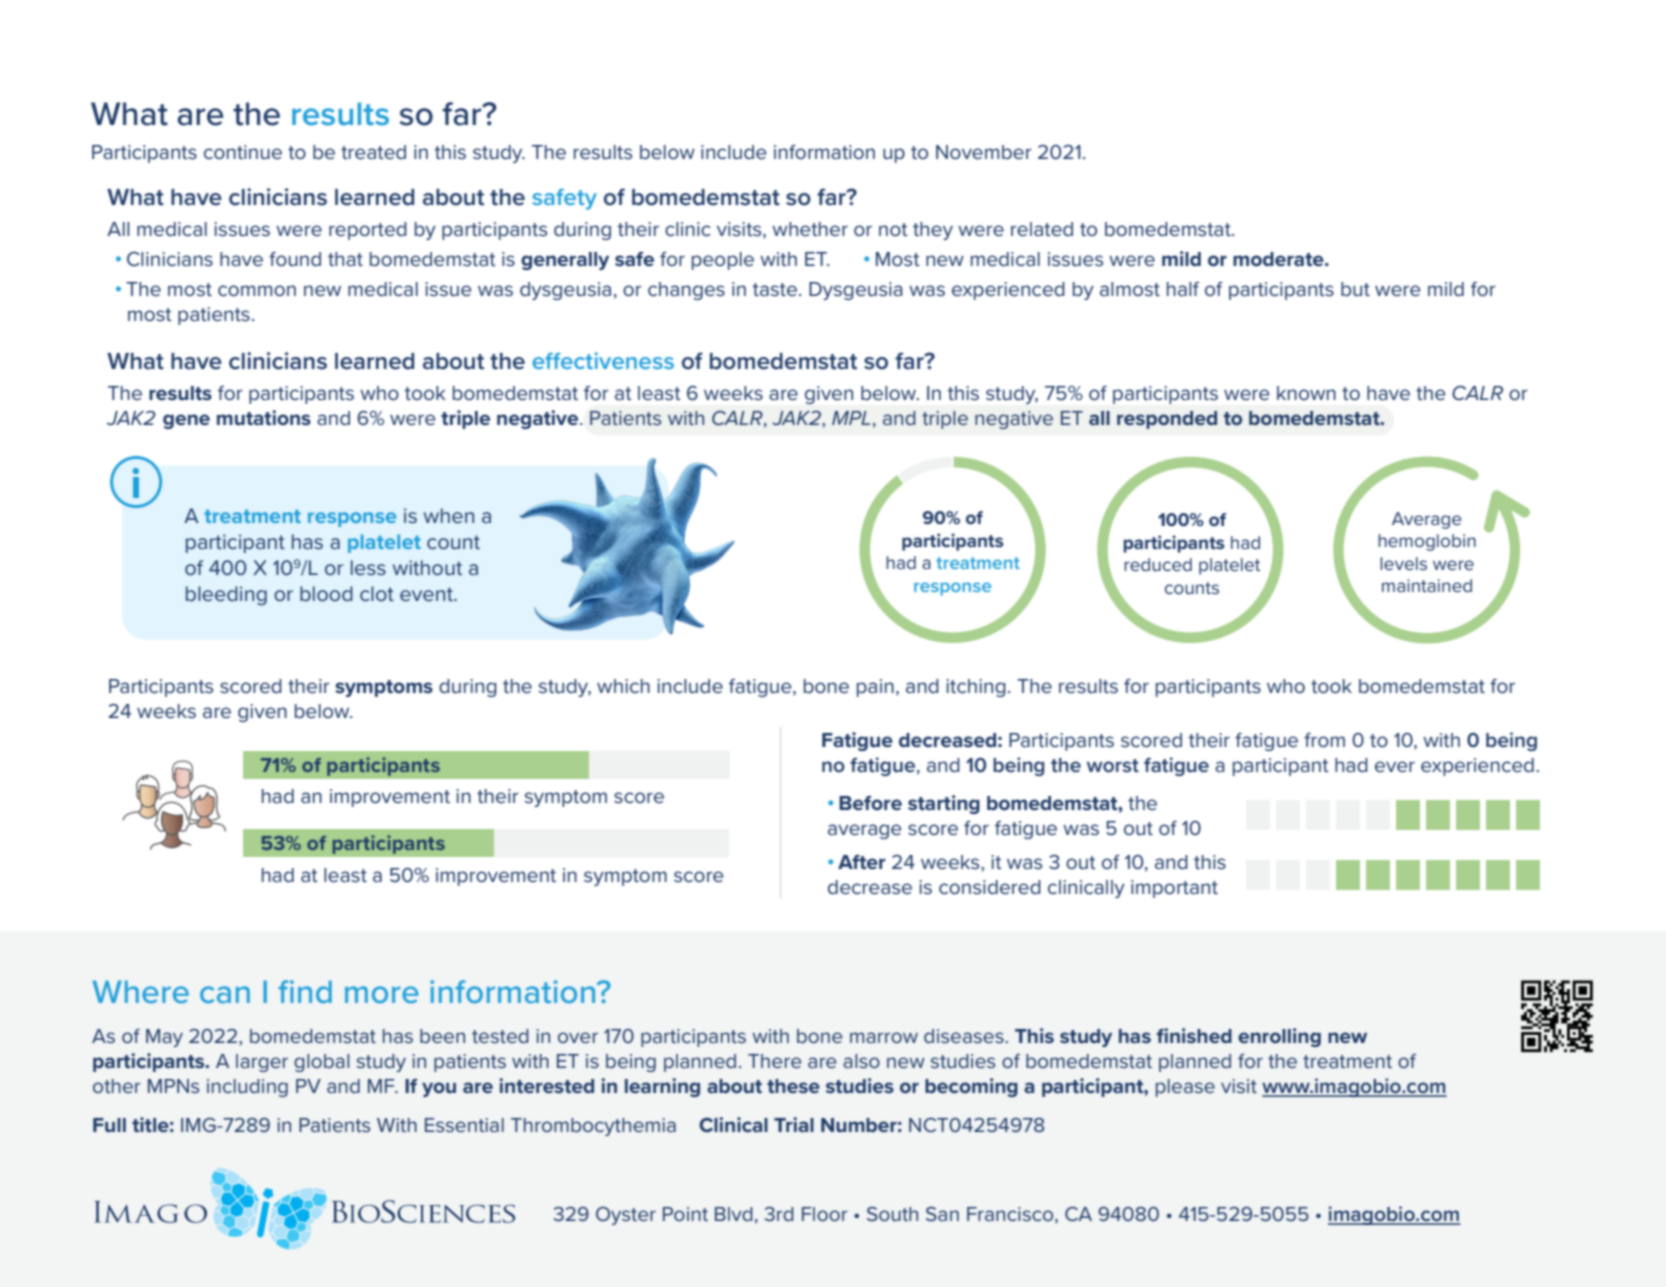 The width and height of the document is (1666, 1287). What do you see at coordinates (1042, 229) in the document?
I see `related` at bounding box center [1042, 229].
